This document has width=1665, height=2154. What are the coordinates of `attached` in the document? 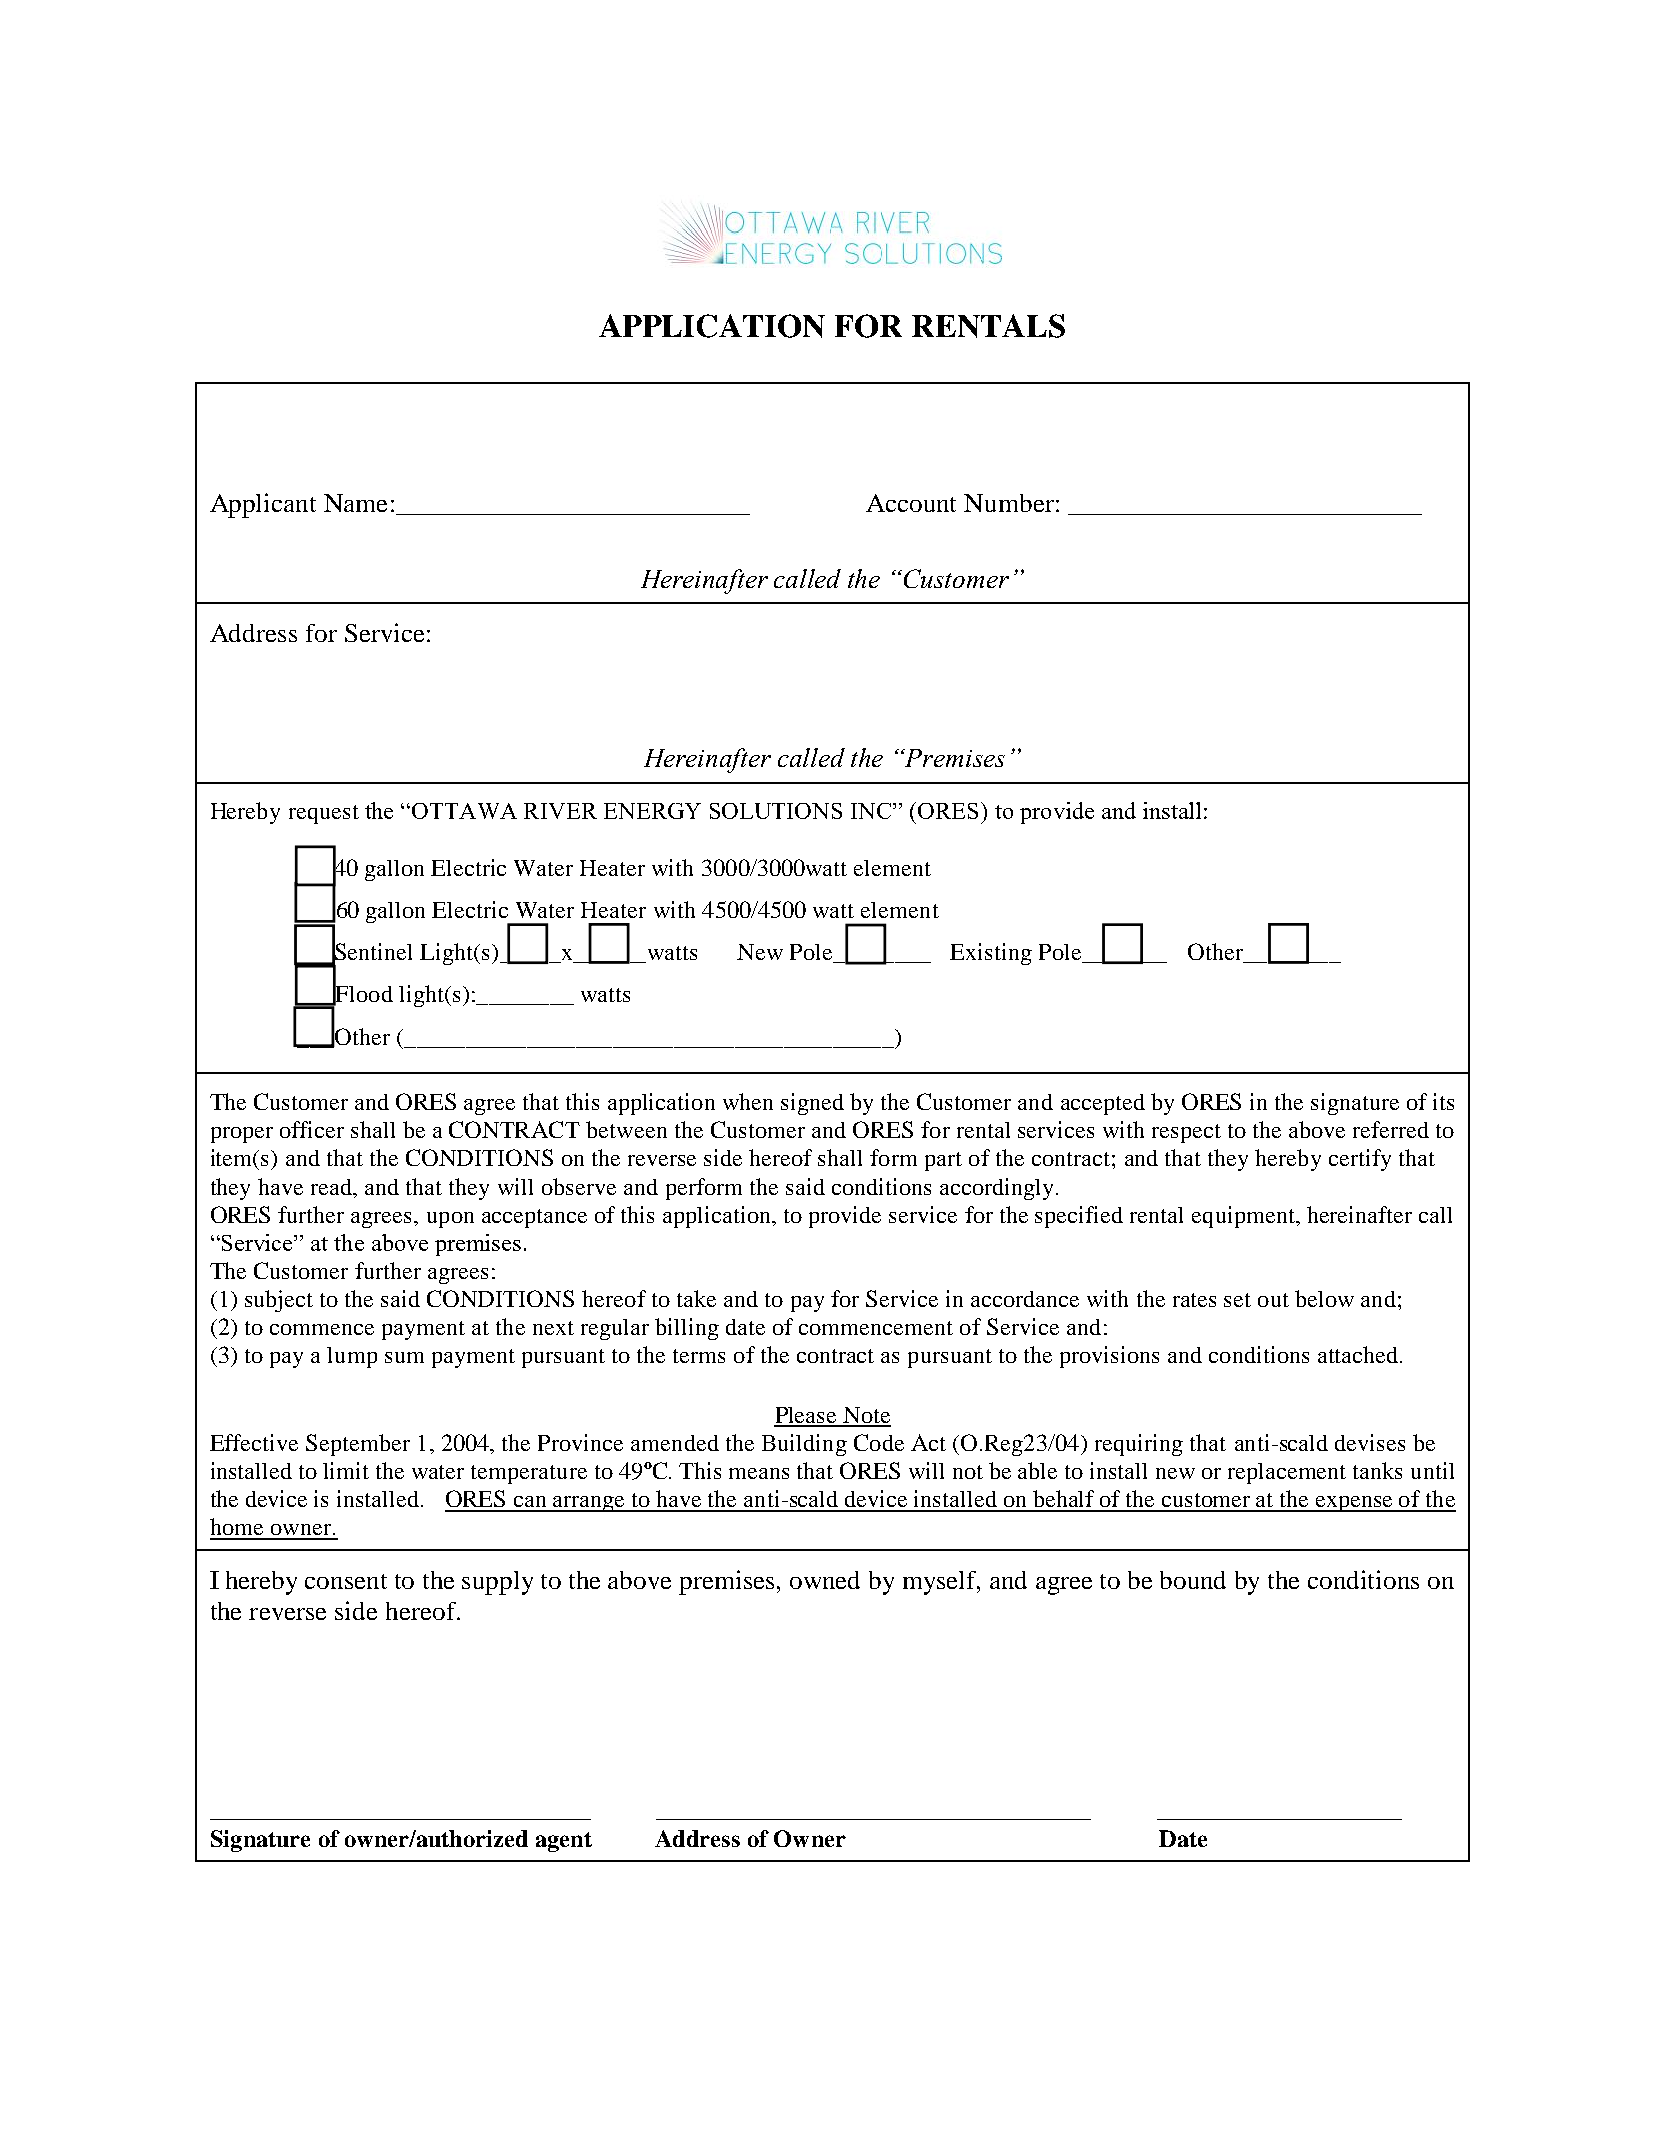 It's located at (1358, 1354).
